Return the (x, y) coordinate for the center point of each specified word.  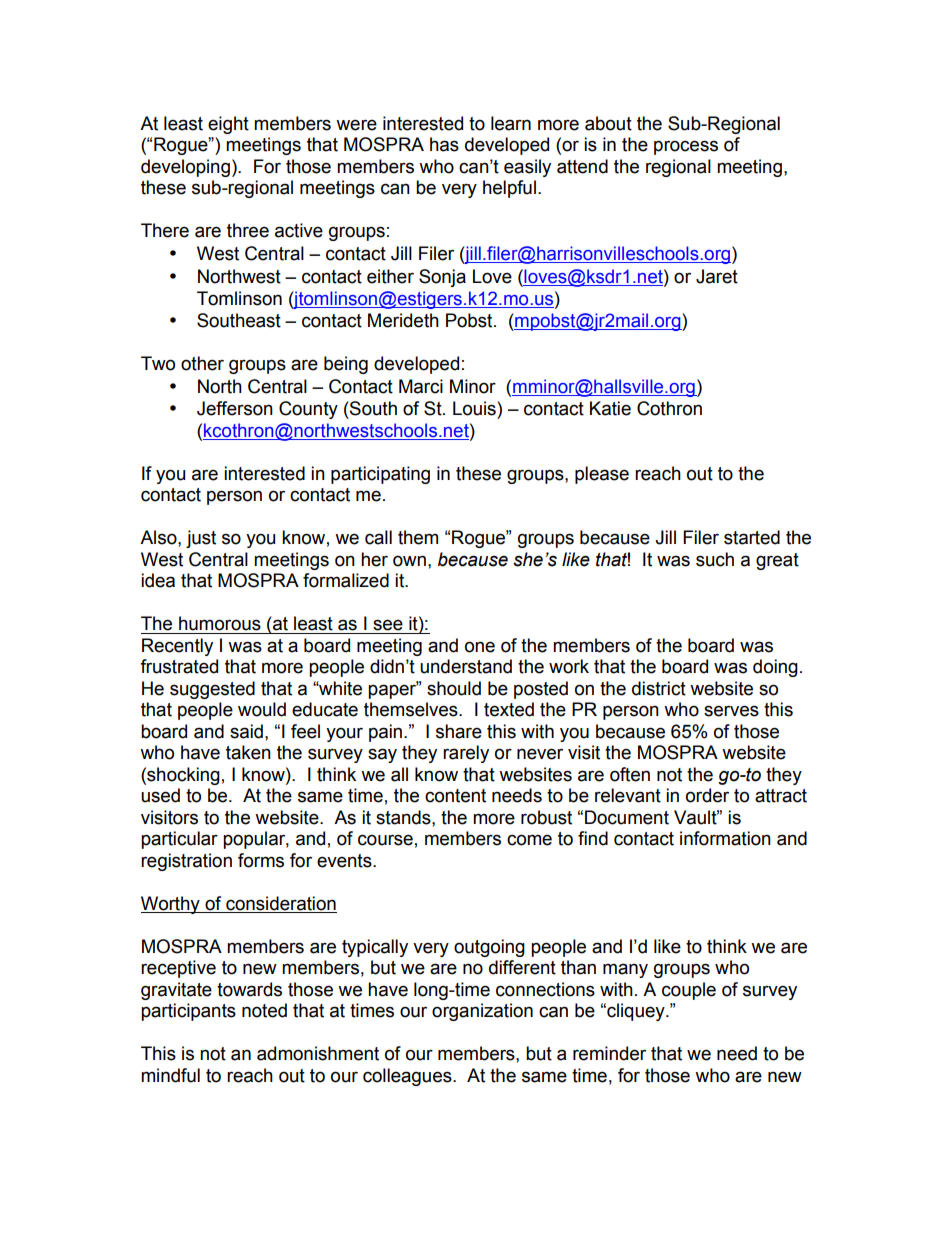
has (444, 144)
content (455, 796)
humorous (220, 623)
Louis (475, 408)
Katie (610, 408)
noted (264, 1010)
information (725, 838)
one (480, 647)
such (715, 559)
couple (689, 991)
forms (261, 860)
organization (482, 1012)
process (686, 147)
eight (228, 125)
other (202, 363)
